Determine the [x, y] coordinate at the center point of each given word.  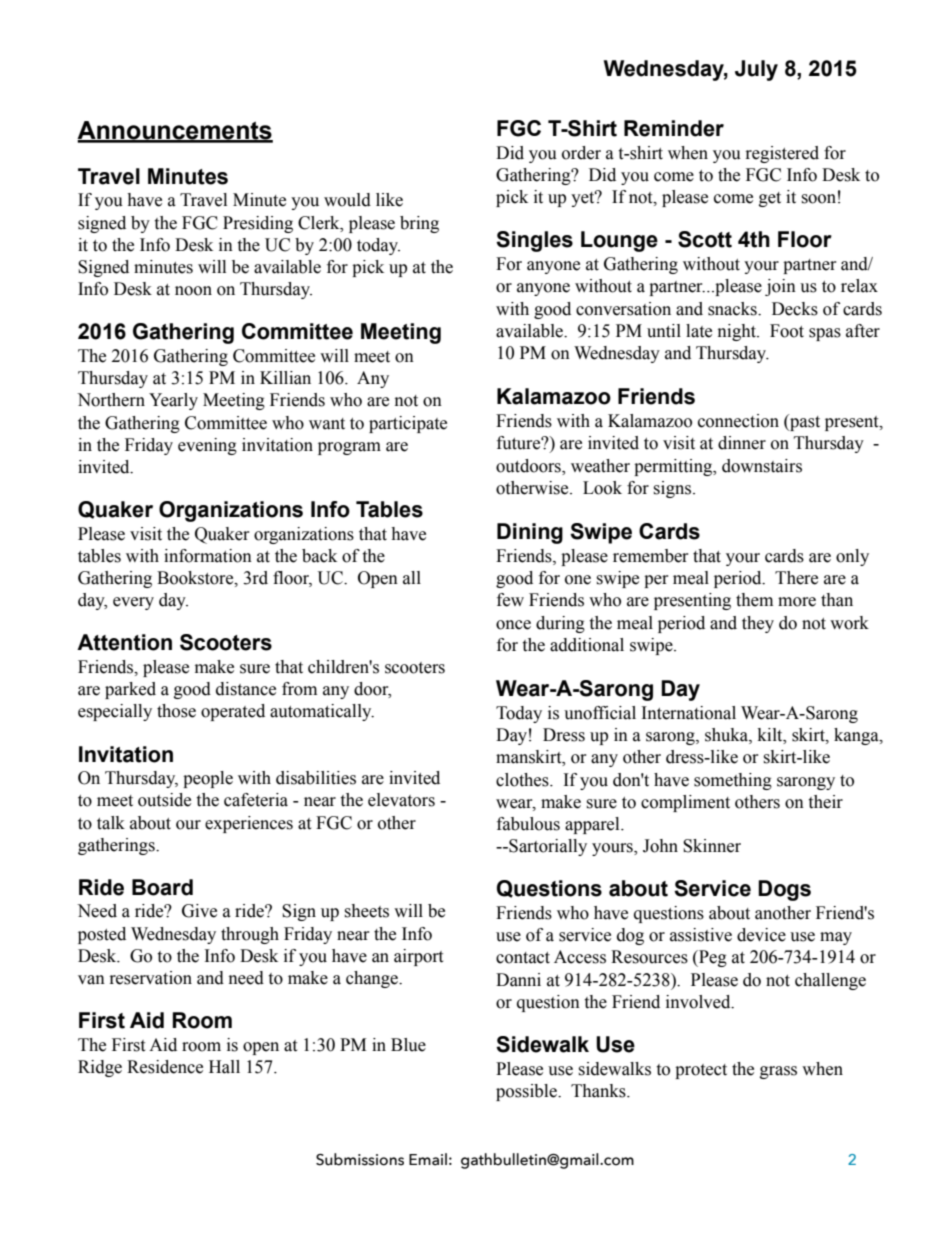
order [581, 153]
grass [778, 1072]
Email [428, 1159]
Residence [165, 1067]
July [756, 70]
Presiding [258, 224]
